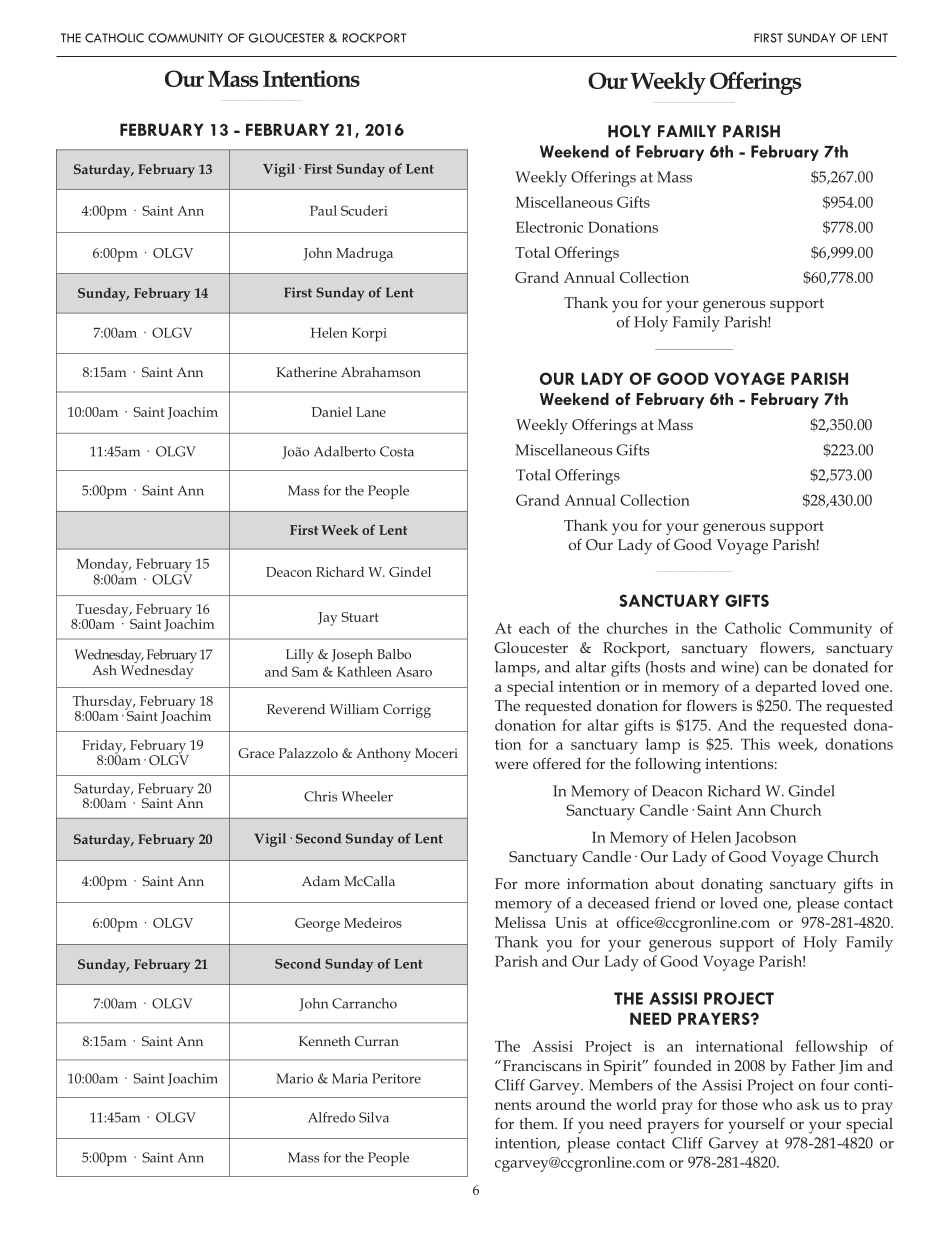  Describe the element at coordinates (104, 670) in the page. I see `Ash` at that location.
